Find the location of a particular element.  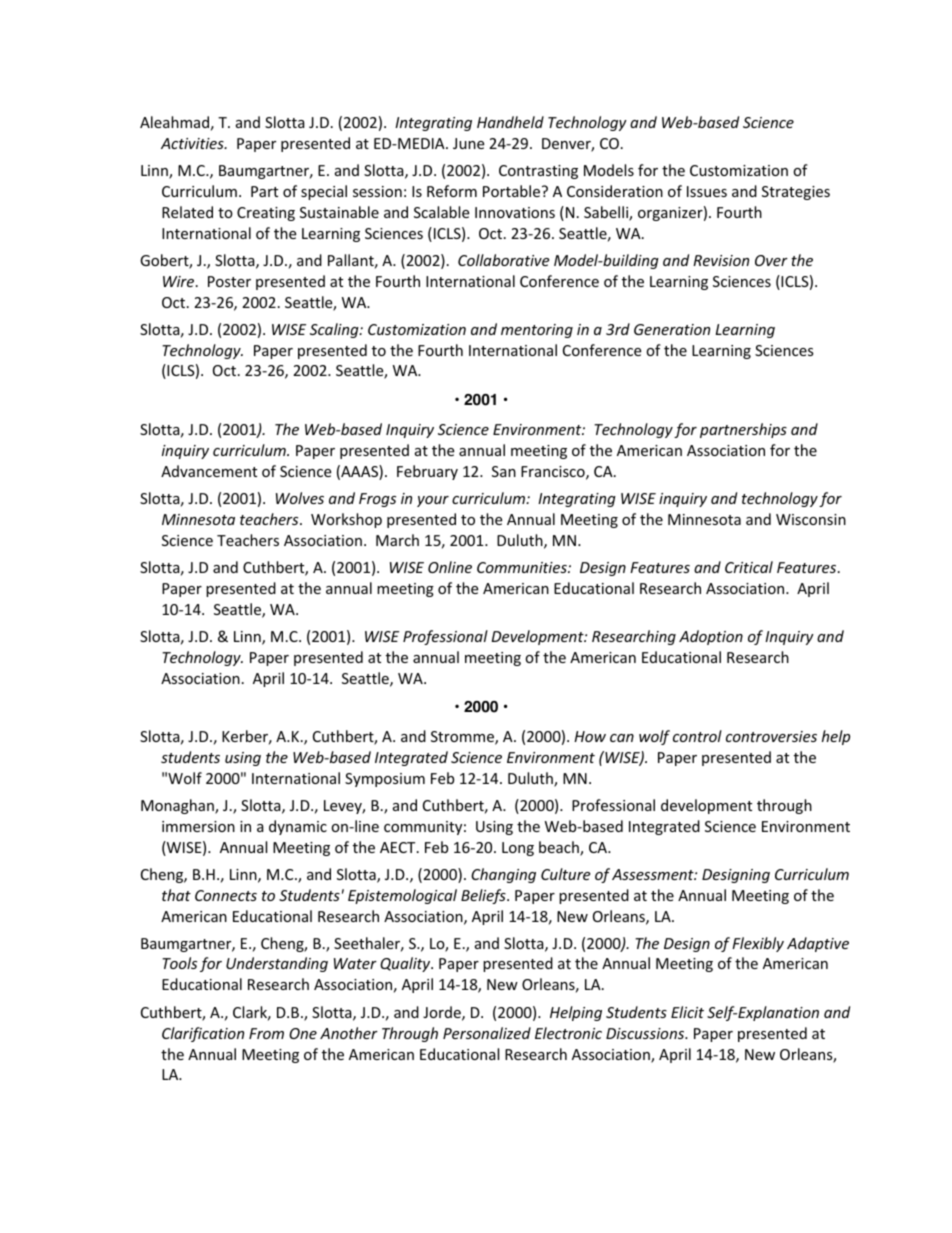

Critical is located at coordinates (749, 567).
